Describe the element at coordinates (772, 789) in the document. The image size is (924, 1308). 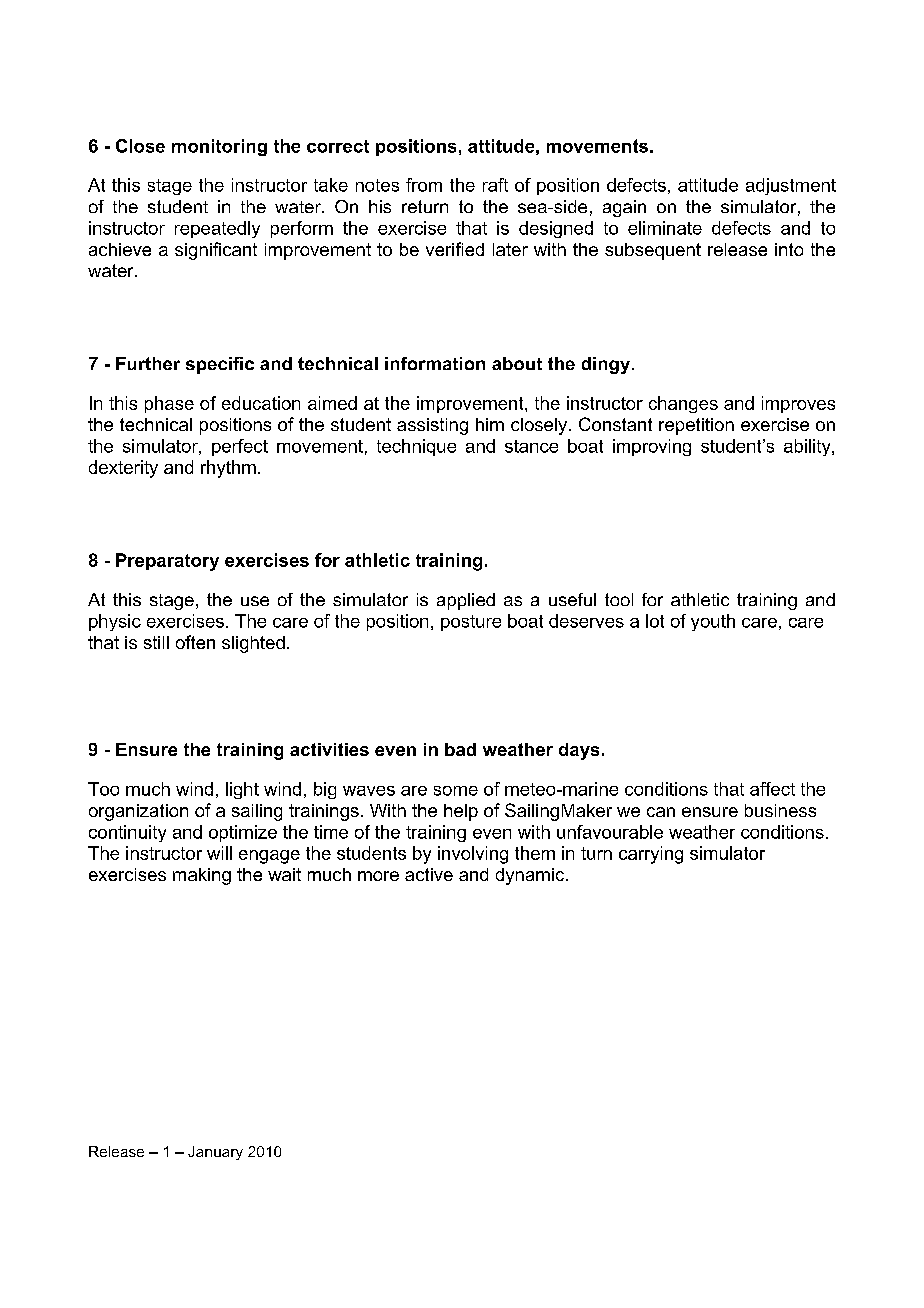
I see `affect` at that location.
